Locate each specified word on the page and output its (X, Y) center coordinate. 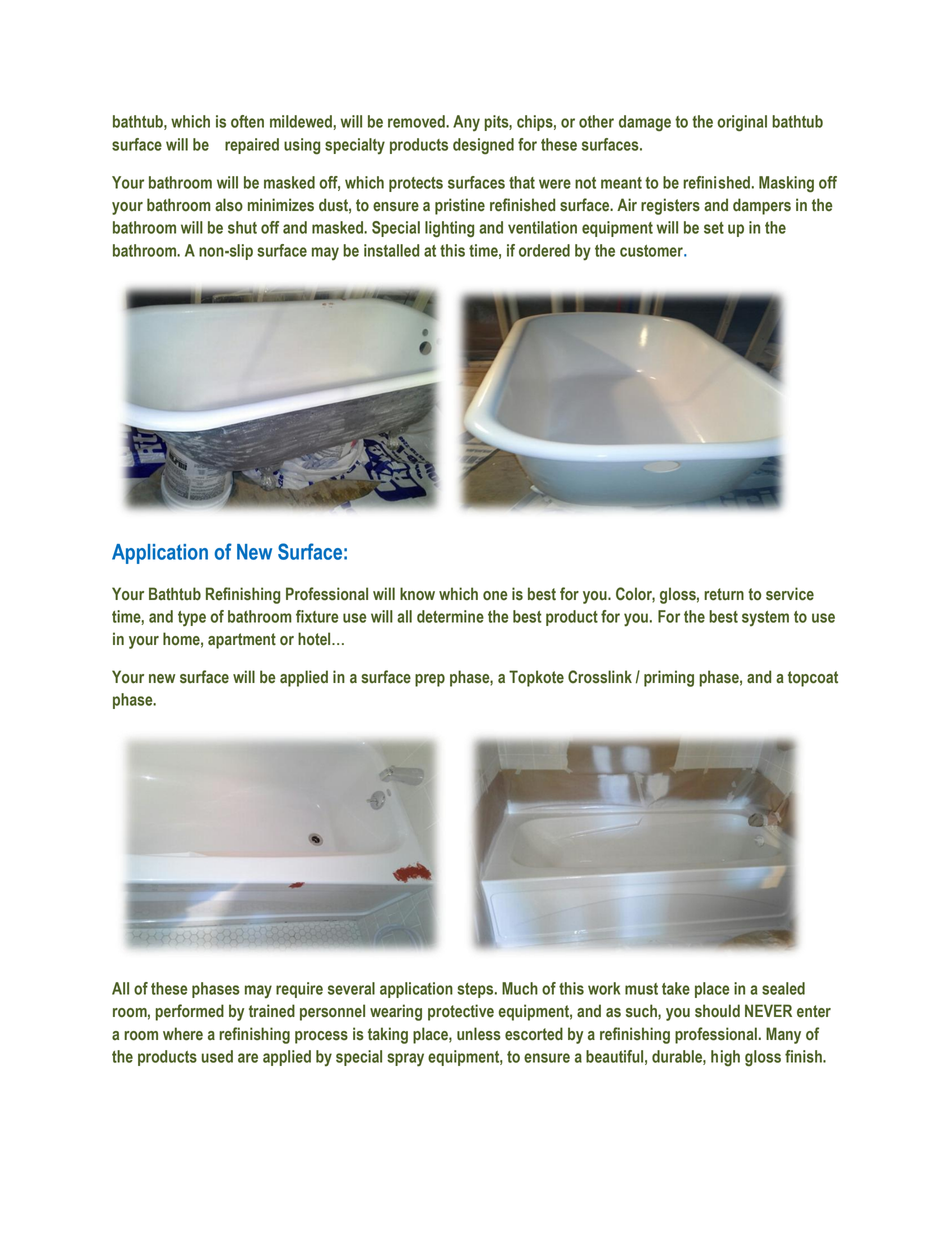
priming (669, 678)
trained (272, 1011)
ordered (544, 250)
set (714, 228)
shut (242, 227)
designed (483, 146)
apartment (242, 641)
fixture (317, 616)
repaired (252, 146)
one (495, 596)
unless (479, 1034)
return (724, 594)
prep (430, 680)
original (742, 123)
